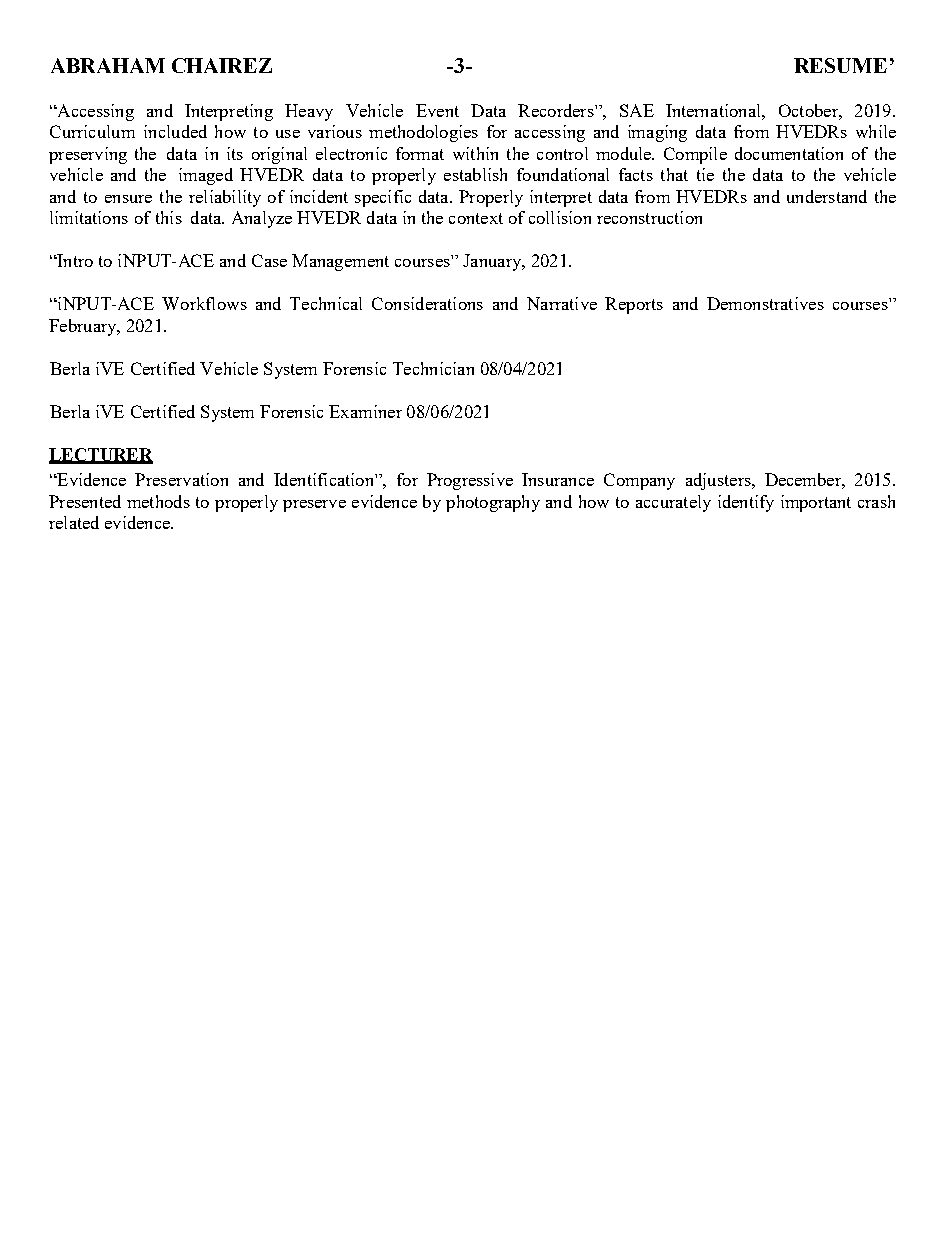  I want to click on Workflows, so click(204, 303).
